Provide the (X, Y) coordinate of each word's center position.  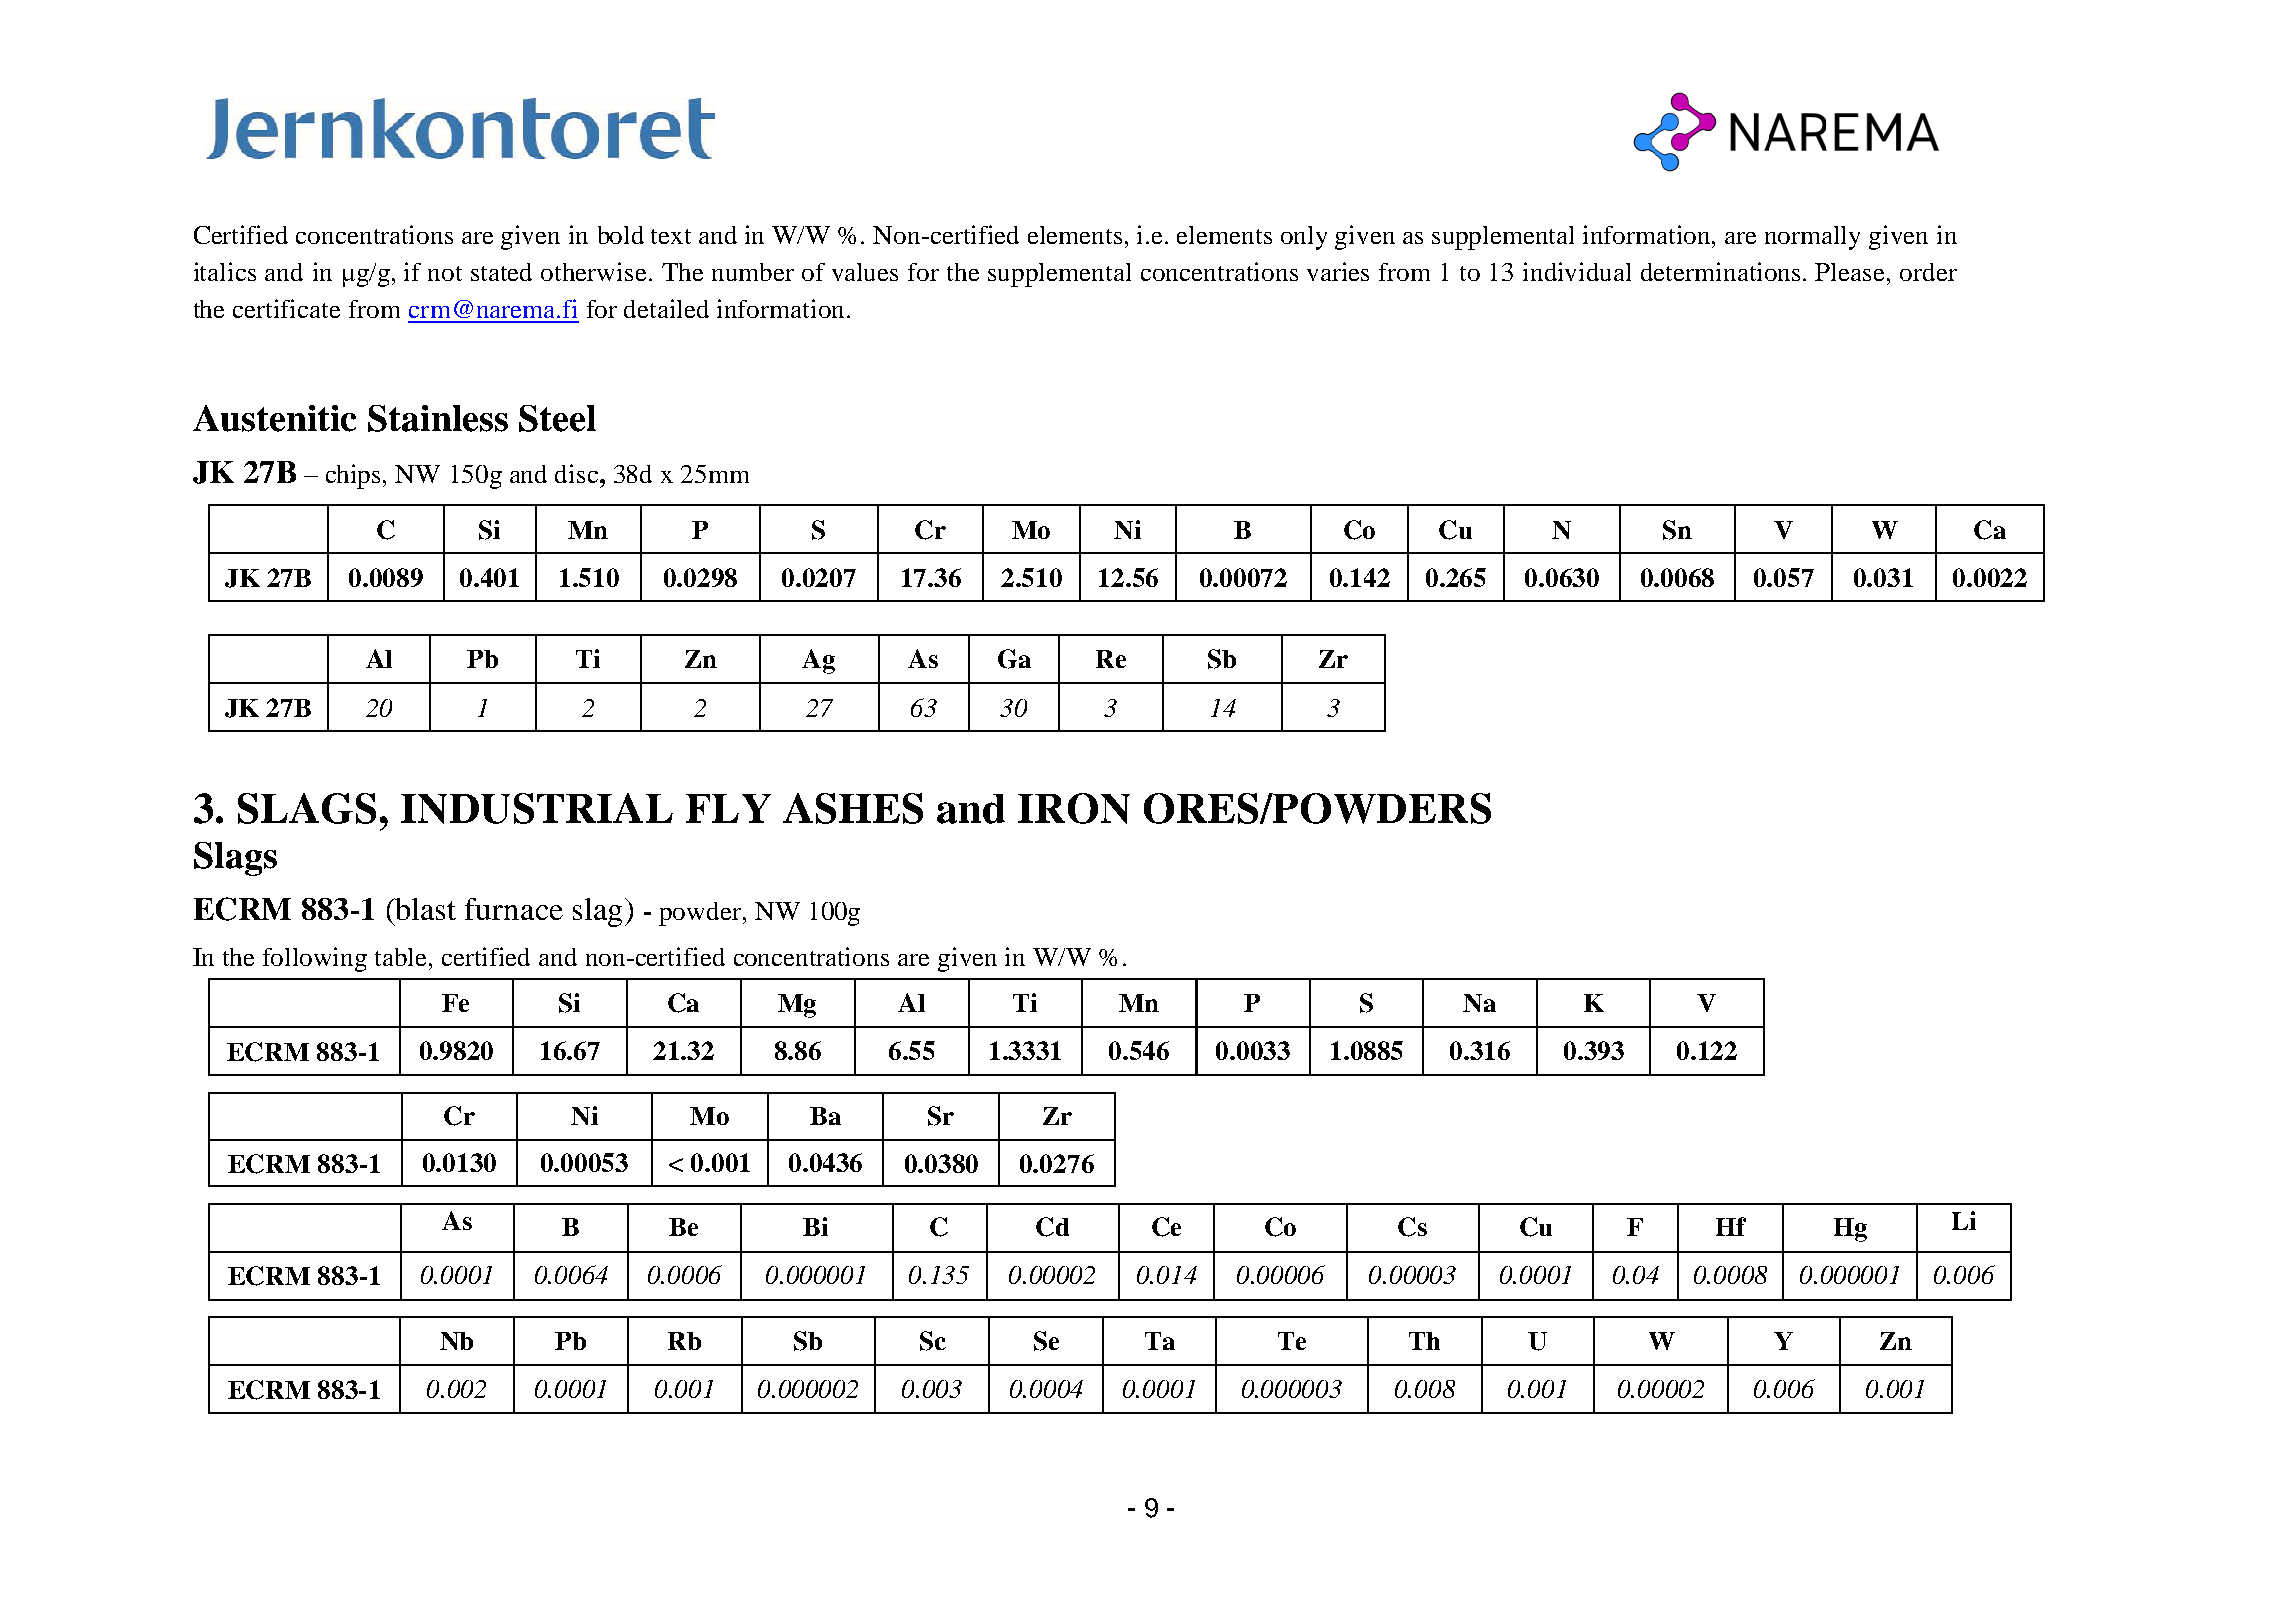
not (445, 273)
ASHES (853, 808)
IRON (1074, 808)
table (402, 957)
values (865, 272)
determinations (1722, 271)
